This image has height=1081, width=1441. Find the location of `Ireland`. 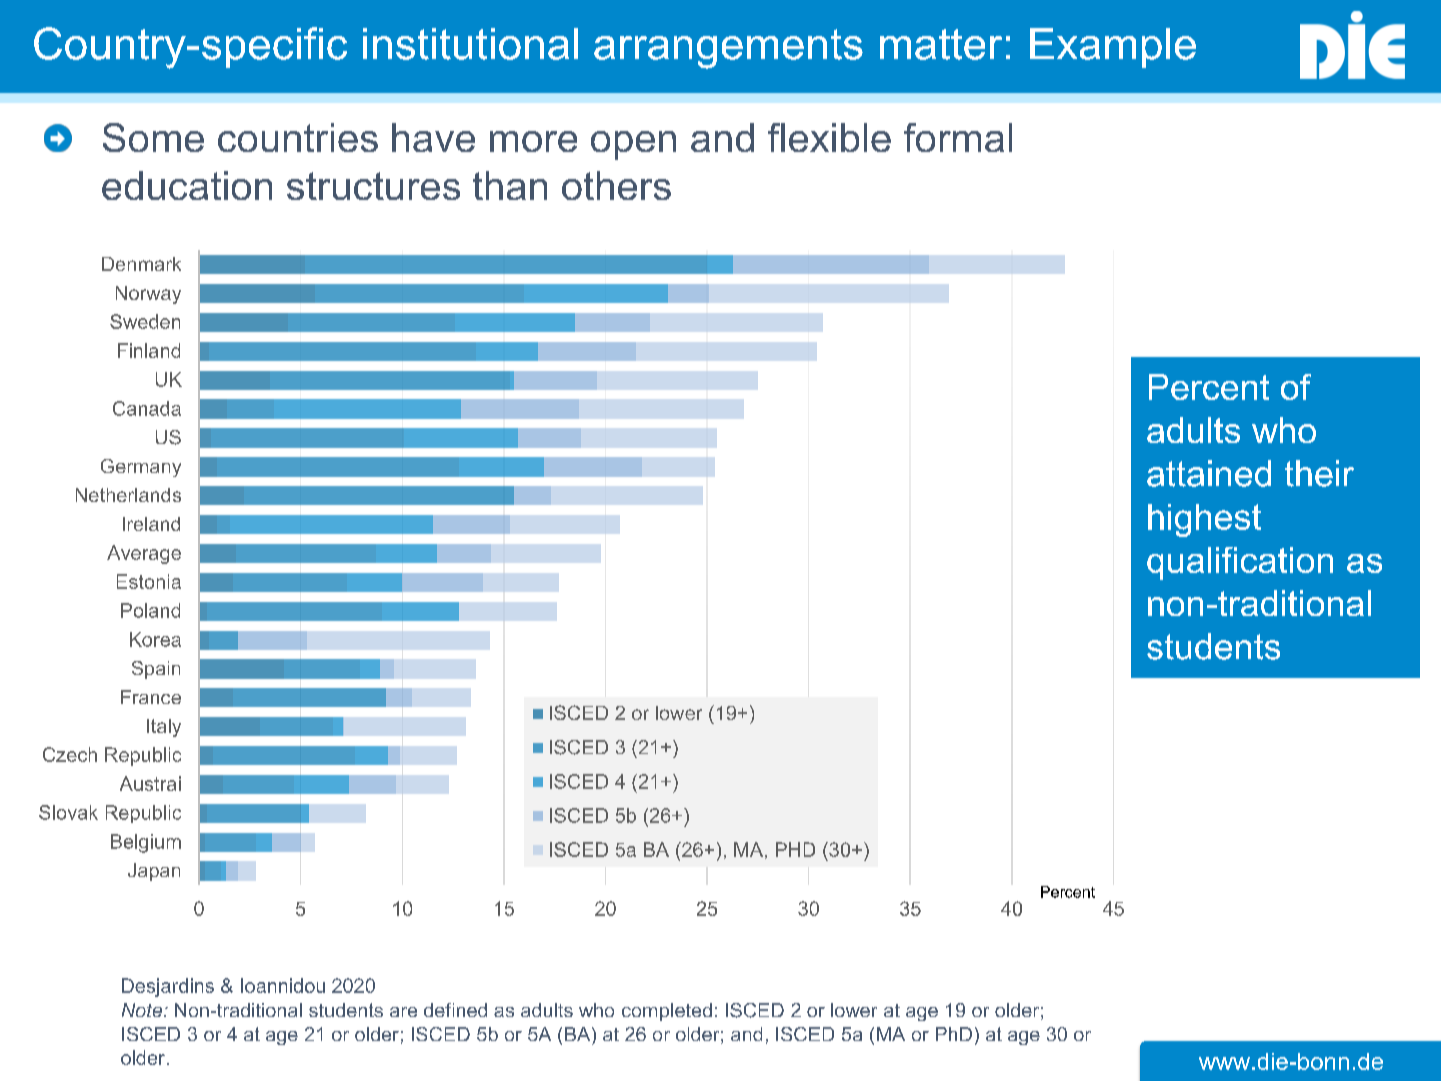

Ireland is located at coordinates (151, 524).
